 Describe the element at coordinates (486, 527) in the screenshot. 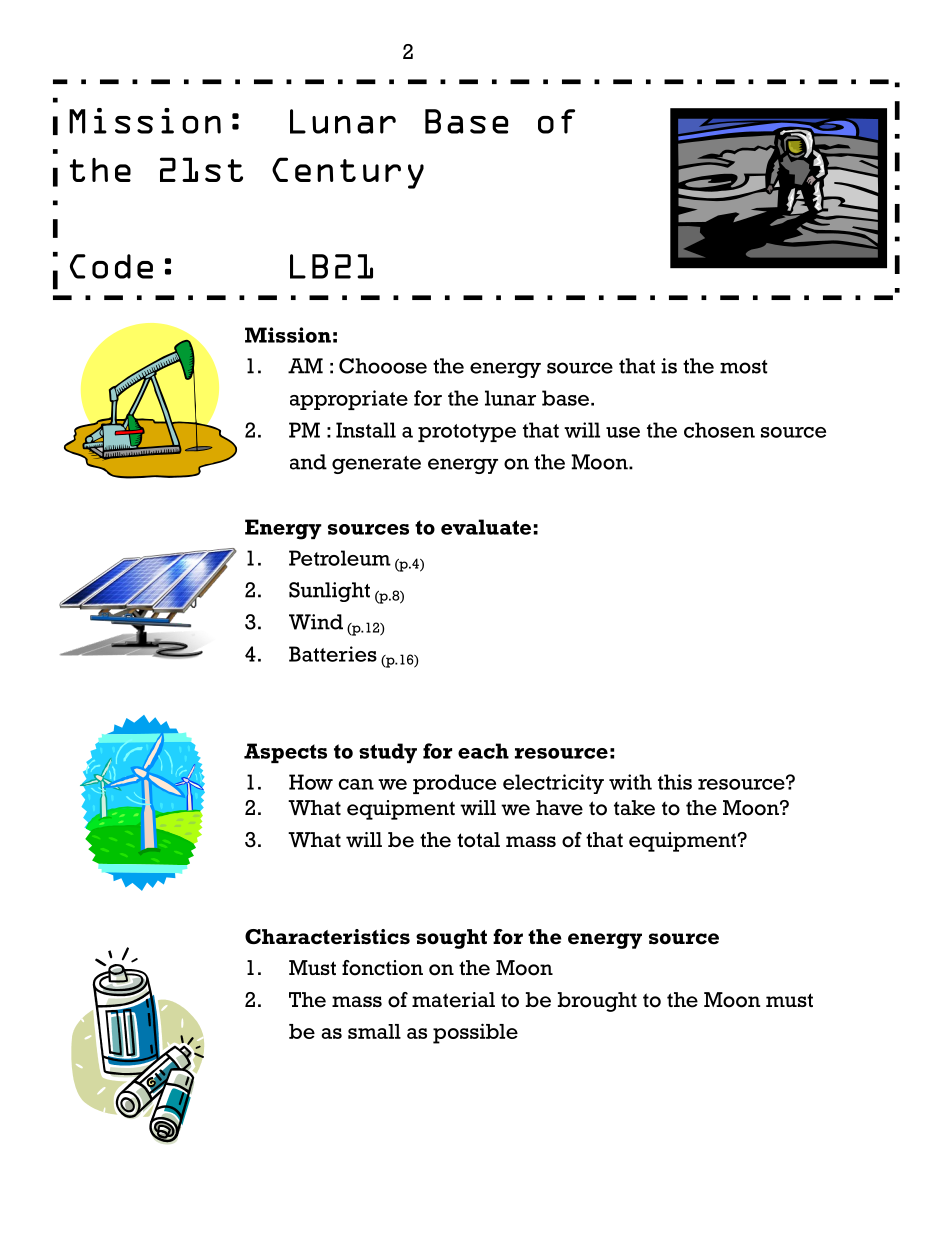

I see `evaluate` at that location.
